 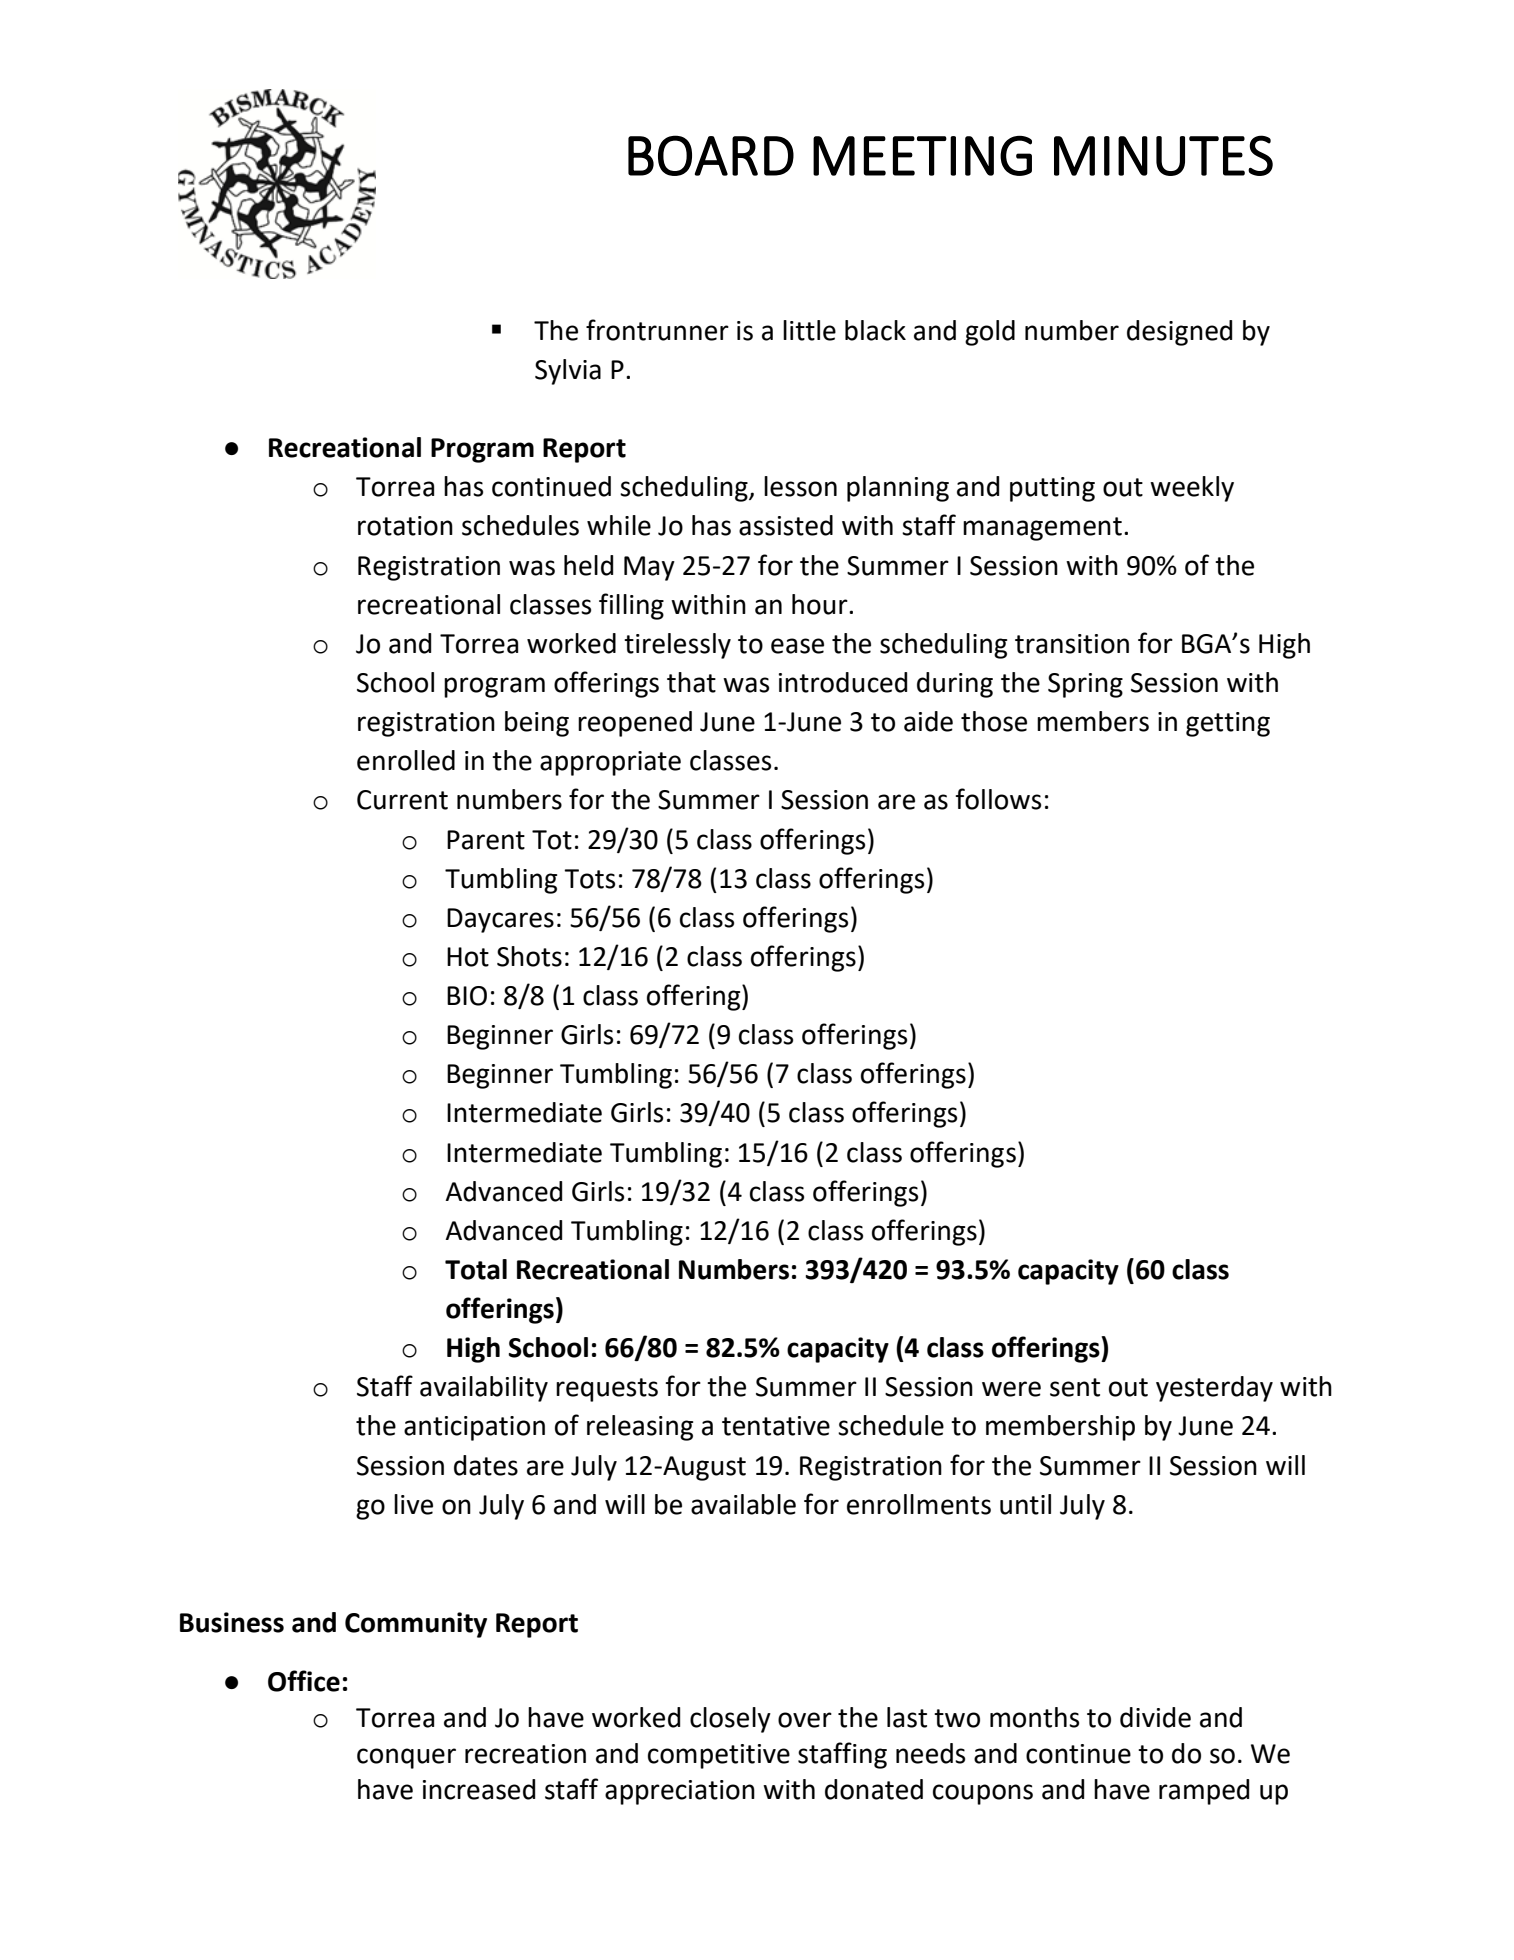 I want to click on Total, so click(x=476, y=1269).
